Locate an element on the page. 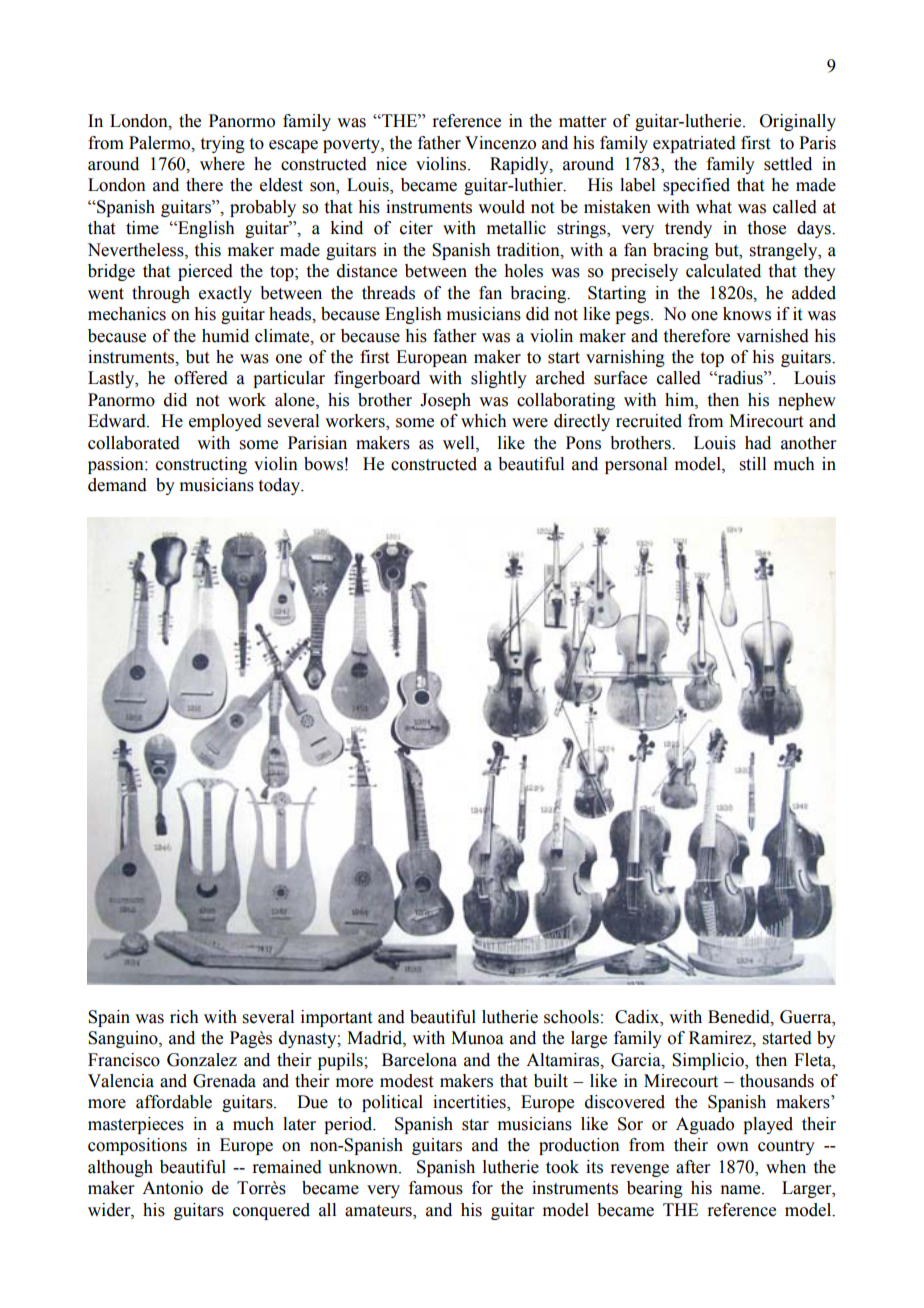 The width and height of the image is (924, 1308). constructing is located at coordinates (201, 465).
